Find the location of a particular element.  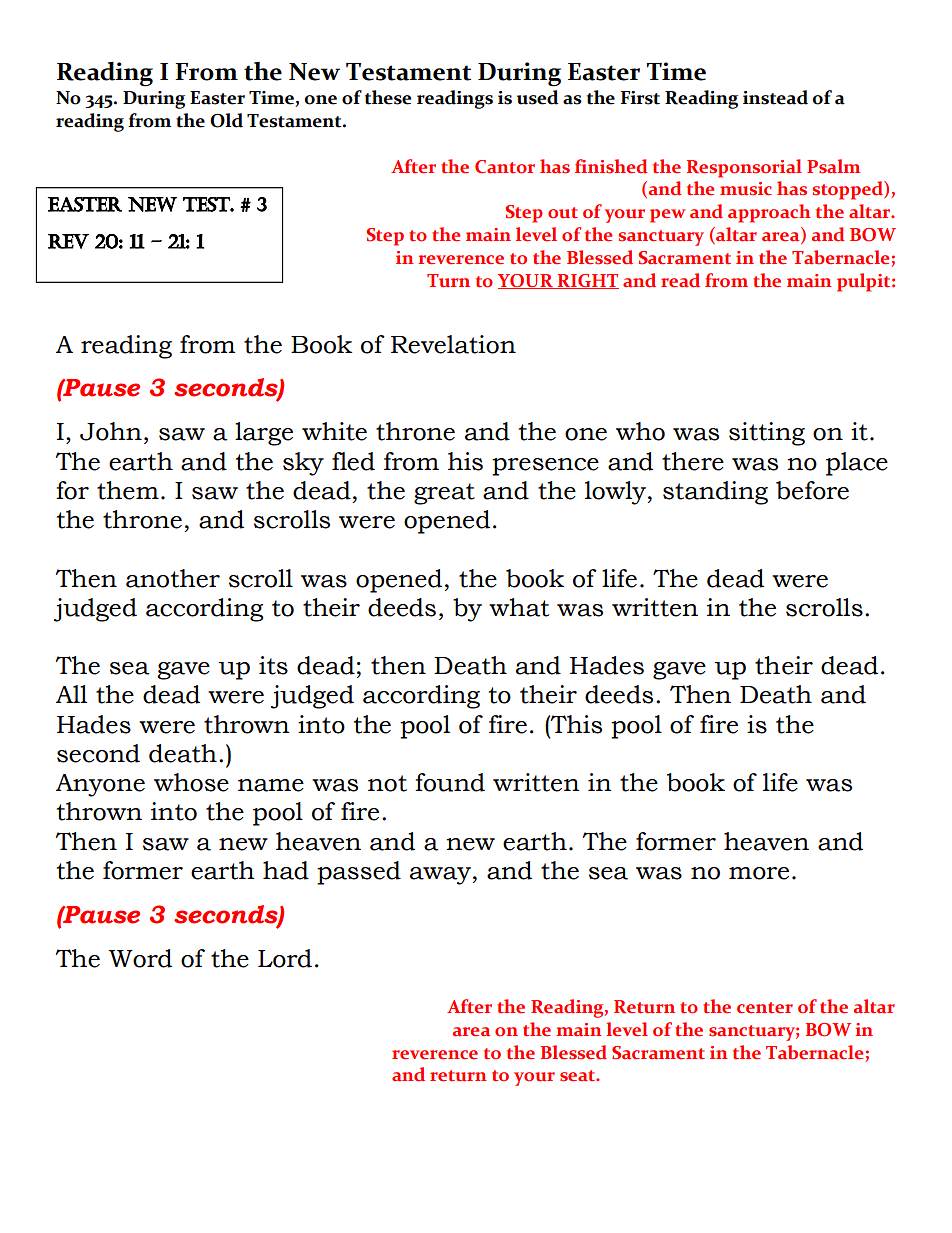

All is located at coordinates (71, 694).
